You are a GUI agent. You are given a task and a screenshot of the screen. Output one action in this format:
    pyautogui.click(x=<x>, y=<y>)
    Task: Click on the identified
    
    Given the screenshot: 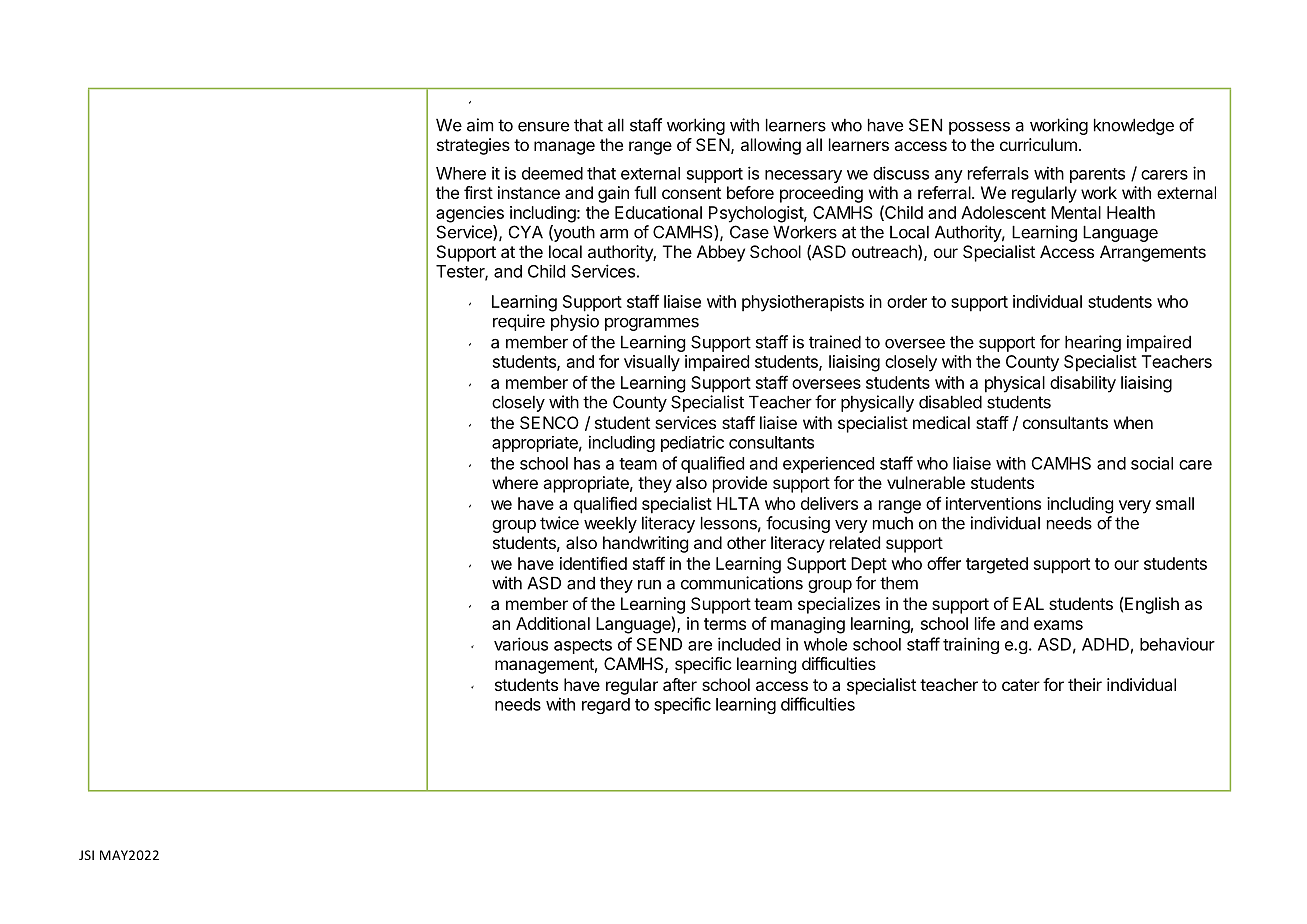 What is the action you would take?
    pyautogui.click(x=593, y=563)
